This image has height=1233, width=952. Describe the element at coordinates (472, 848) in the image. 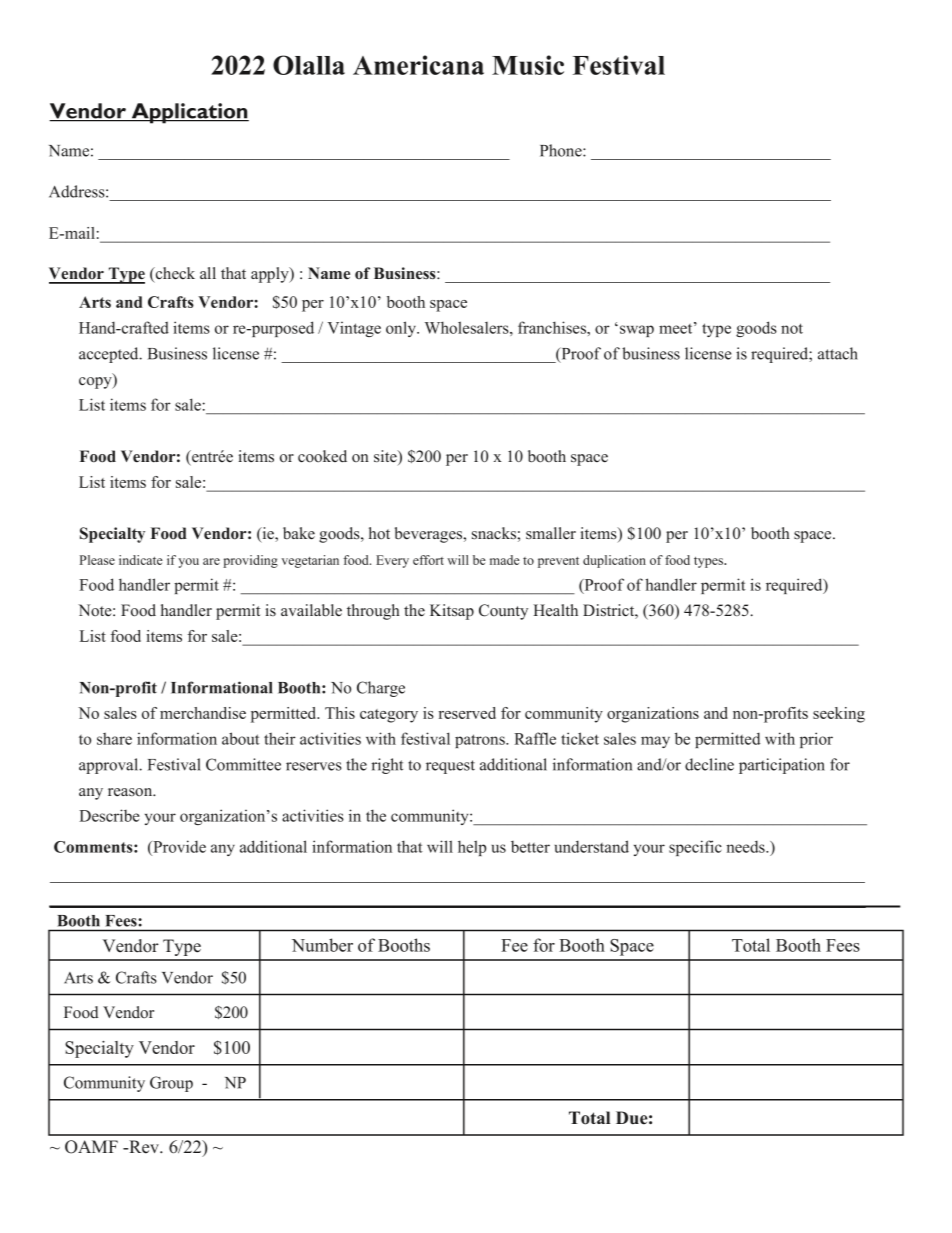

I see `help` at that location.
